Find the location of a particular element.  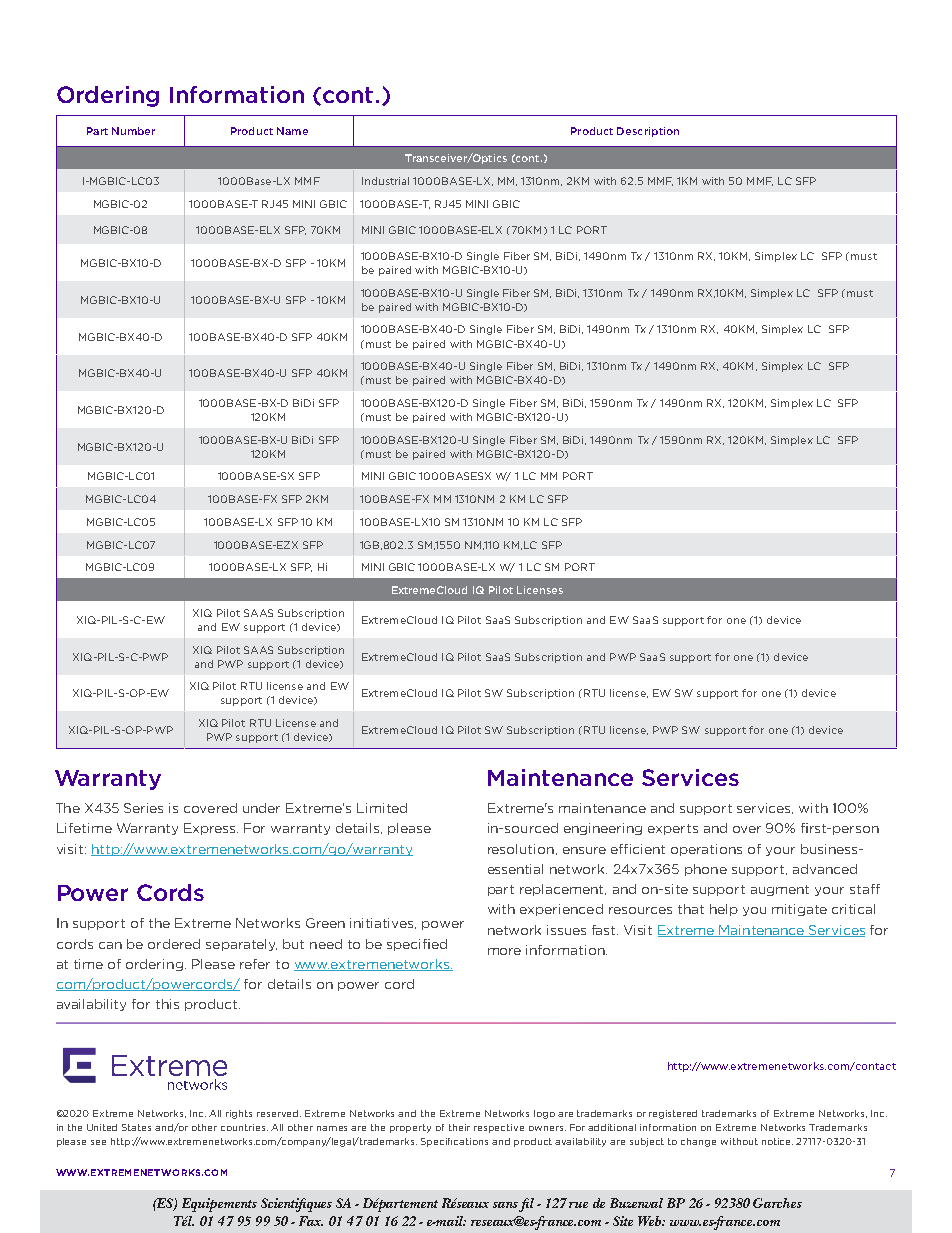

sans is located at coordinates (505, 1205).
